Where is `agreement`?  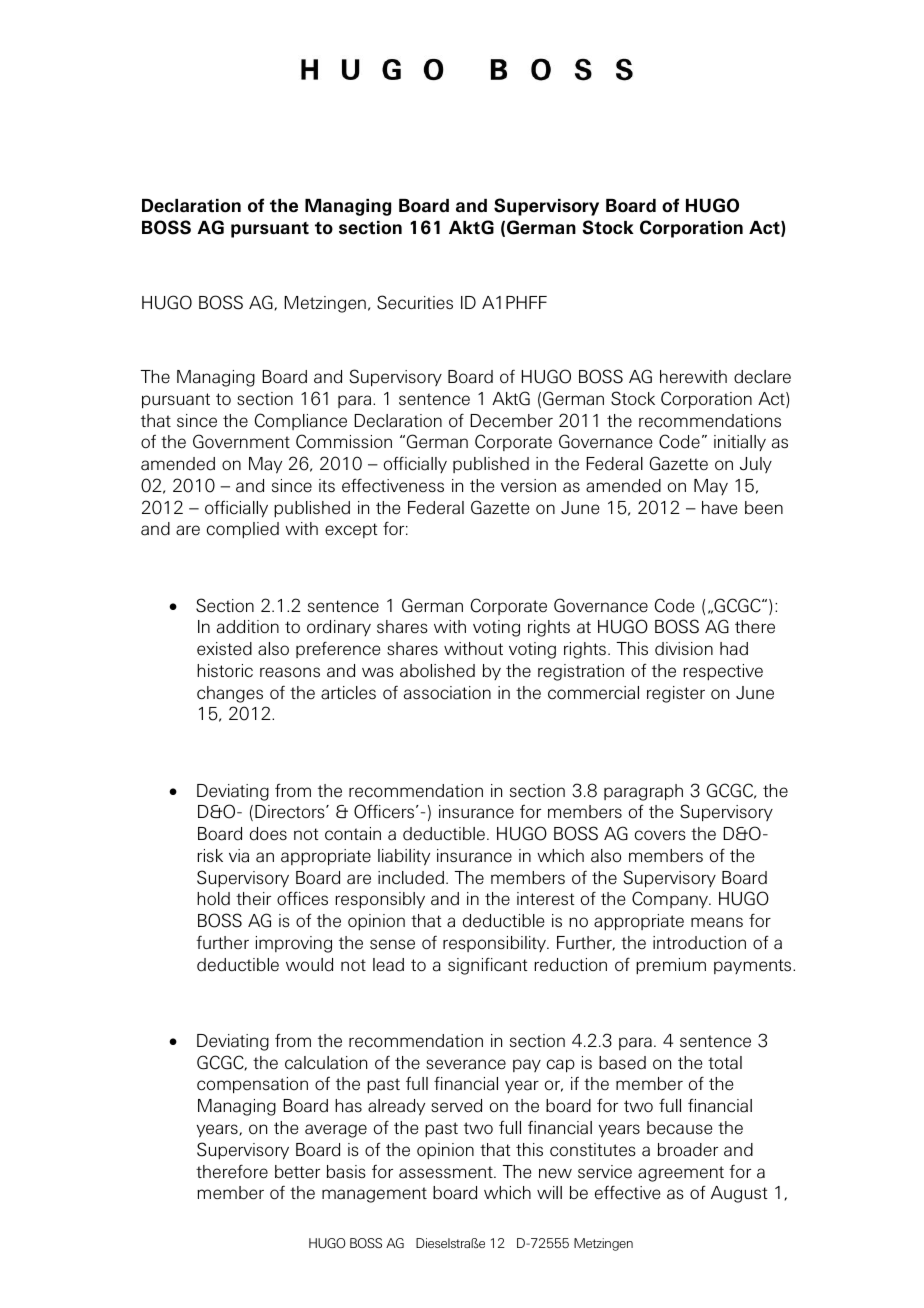
agreement is located at coordinates (681, 1174).
